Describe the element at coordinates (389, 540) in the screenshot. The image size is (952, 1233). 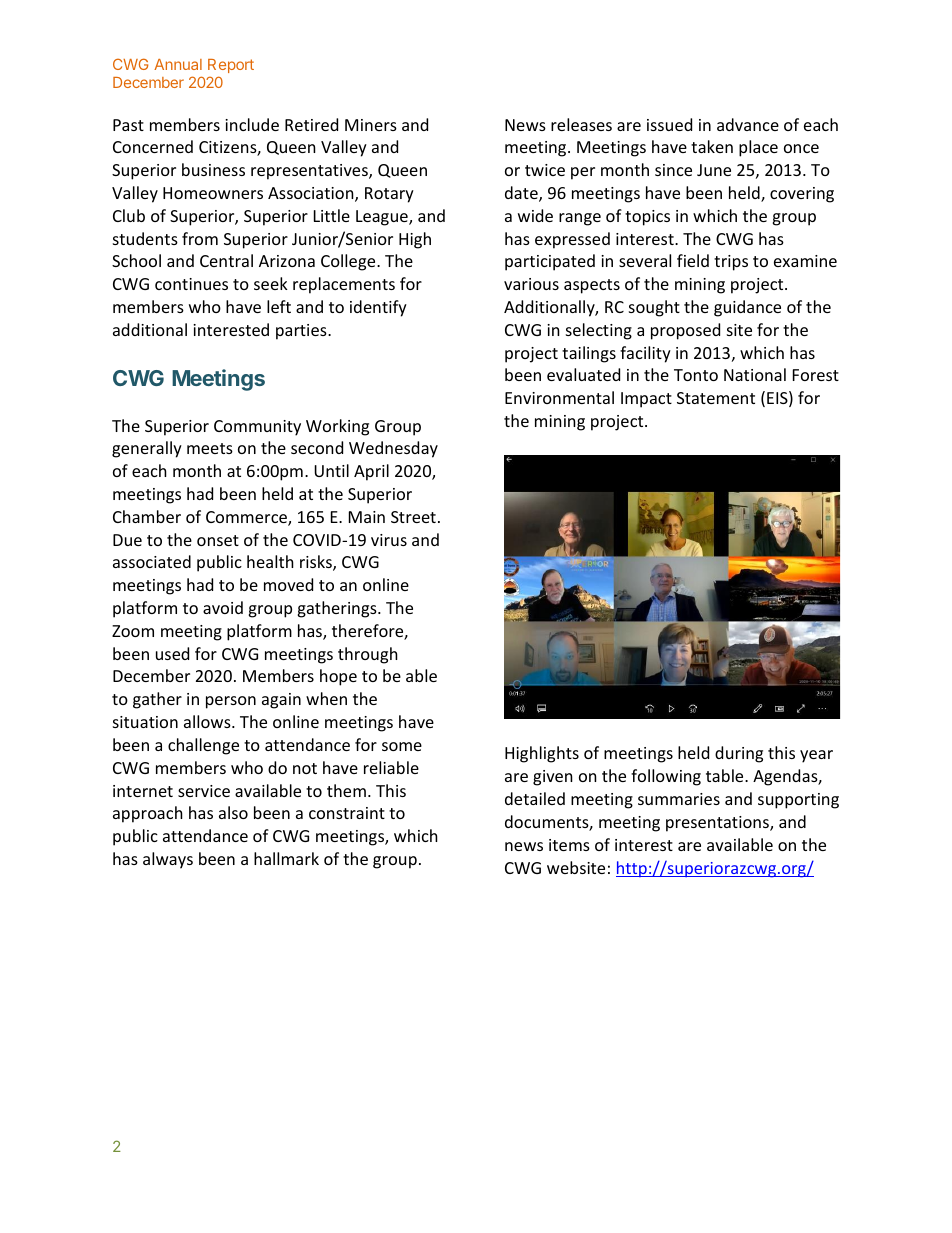
I see `virus` at that location.
